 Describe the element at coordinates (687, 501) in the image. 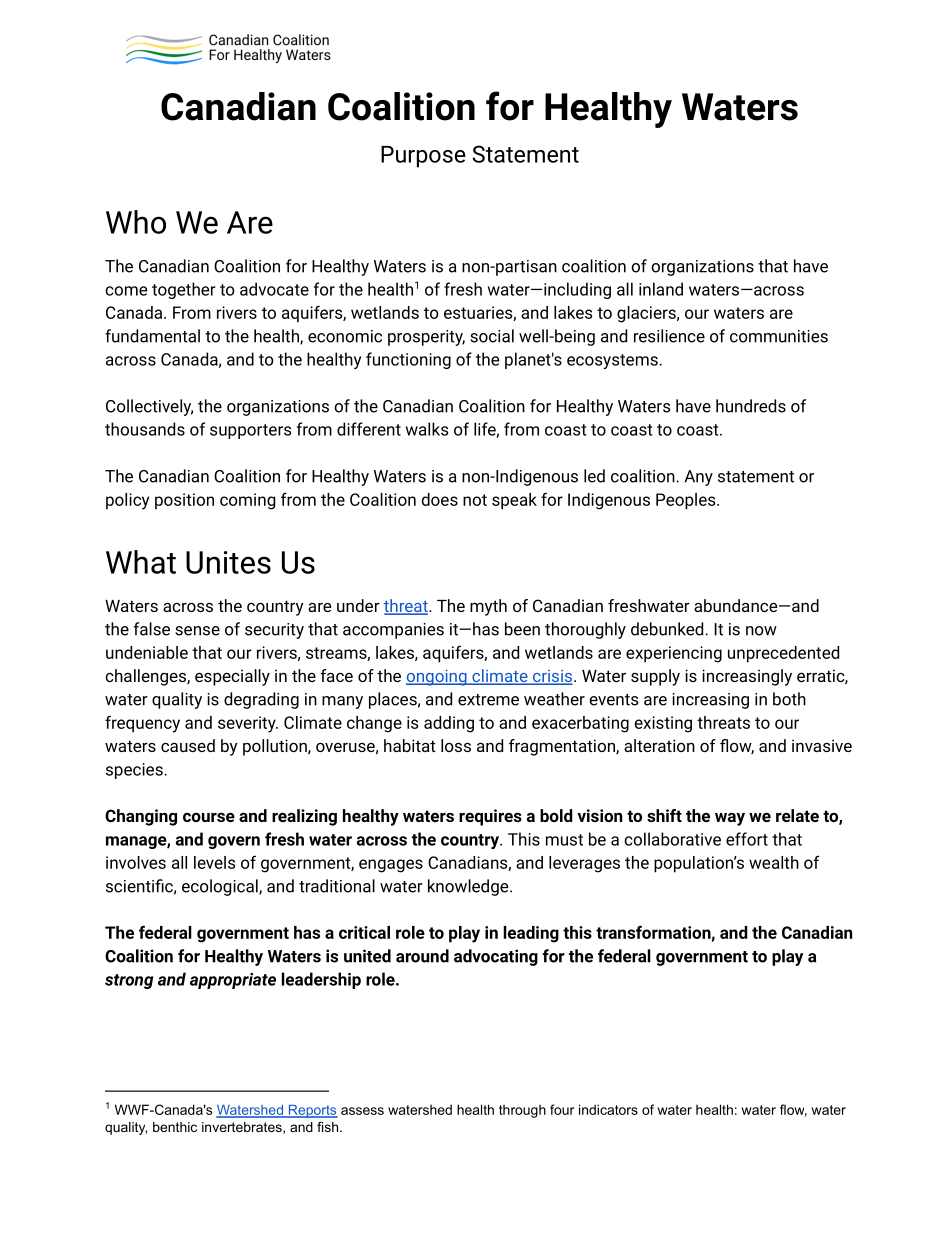

I see `Peoples` at that location.
